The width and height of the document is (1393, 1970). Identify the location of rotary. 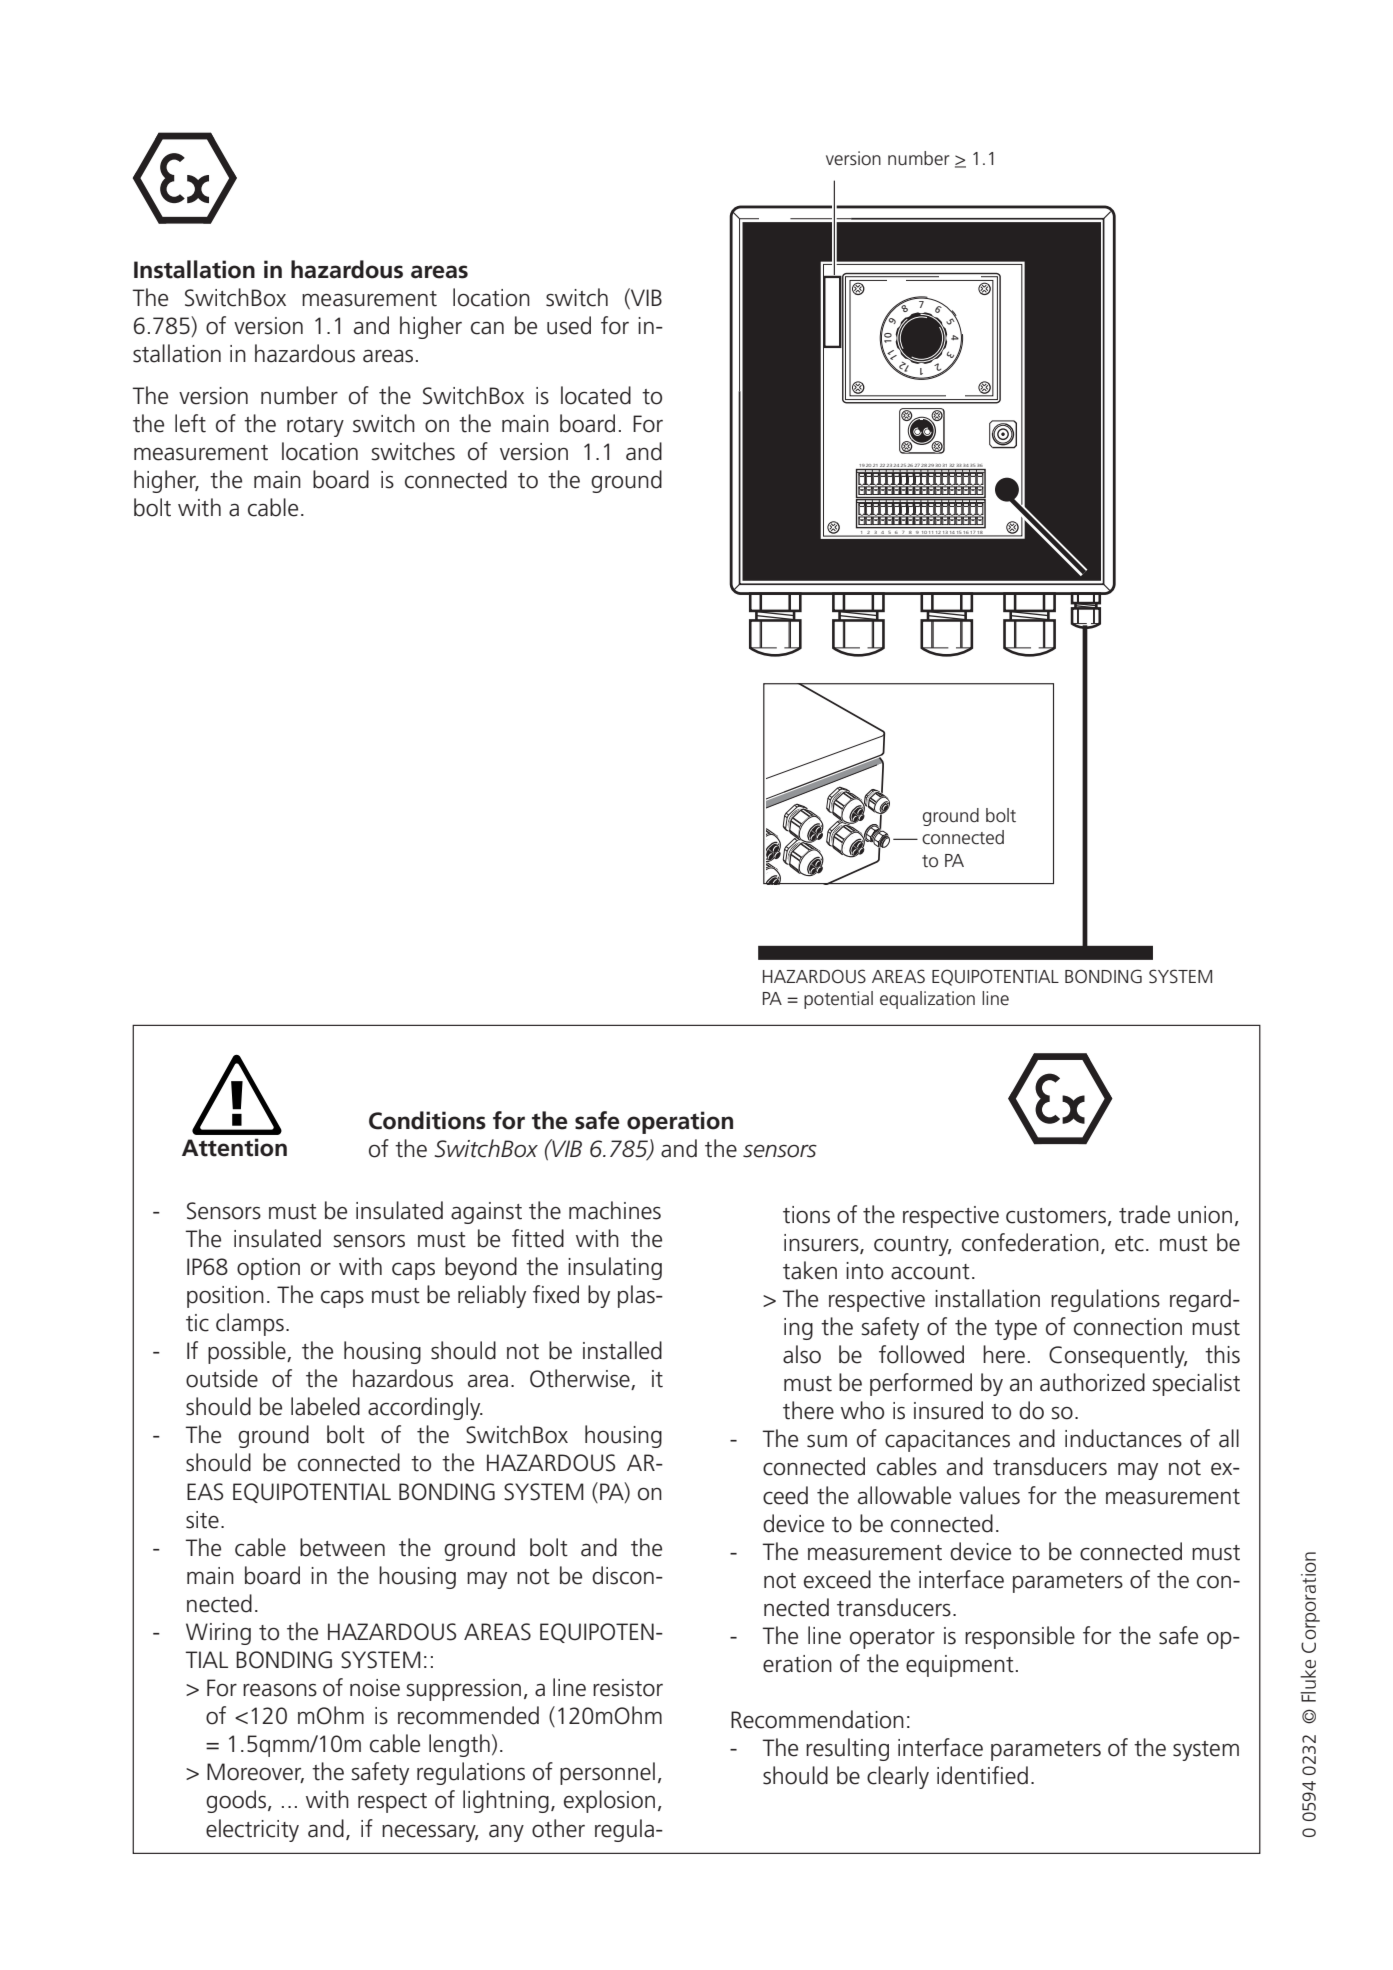
(315, 427).
